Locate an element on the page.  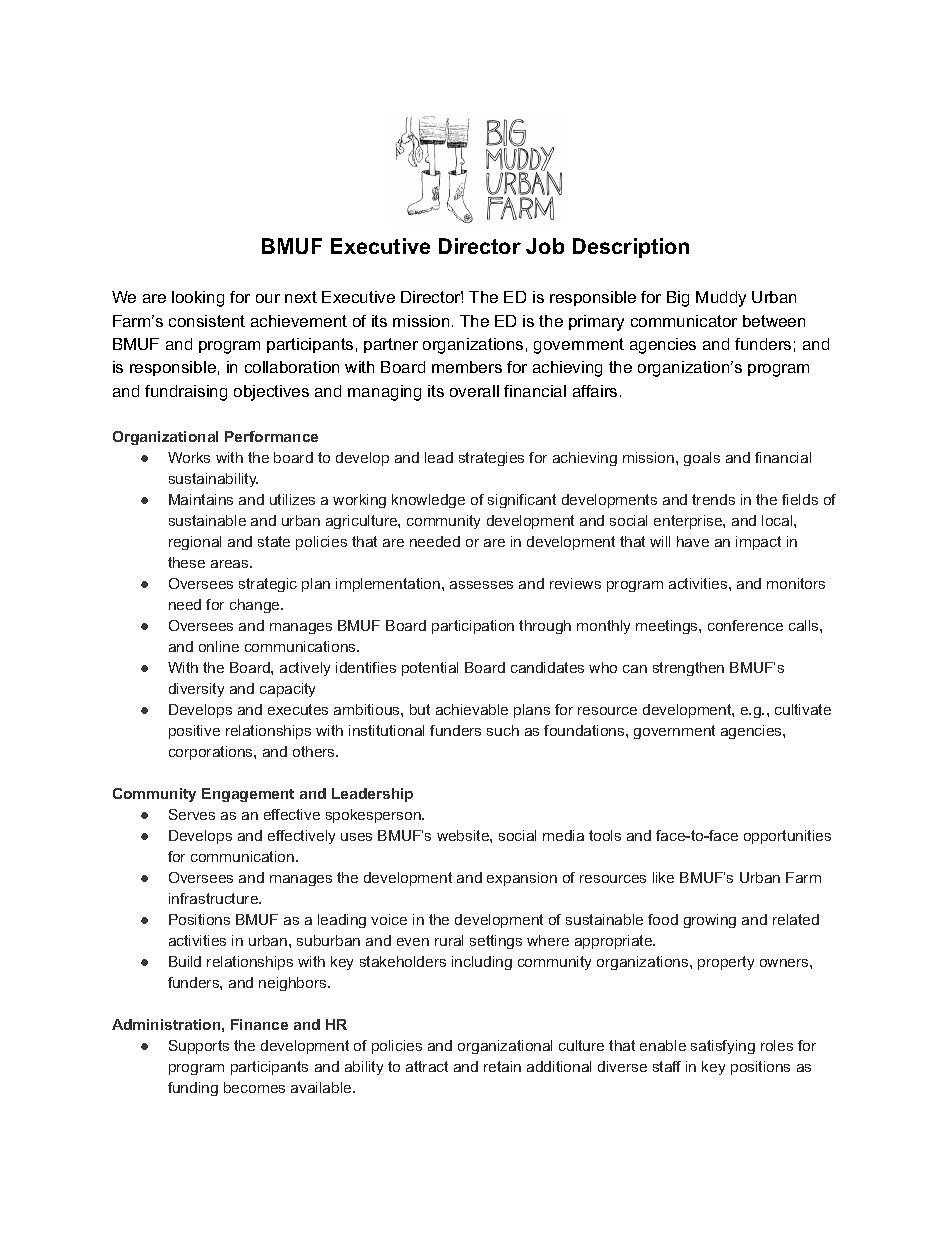
significant is located at coordinates (522, 501).
